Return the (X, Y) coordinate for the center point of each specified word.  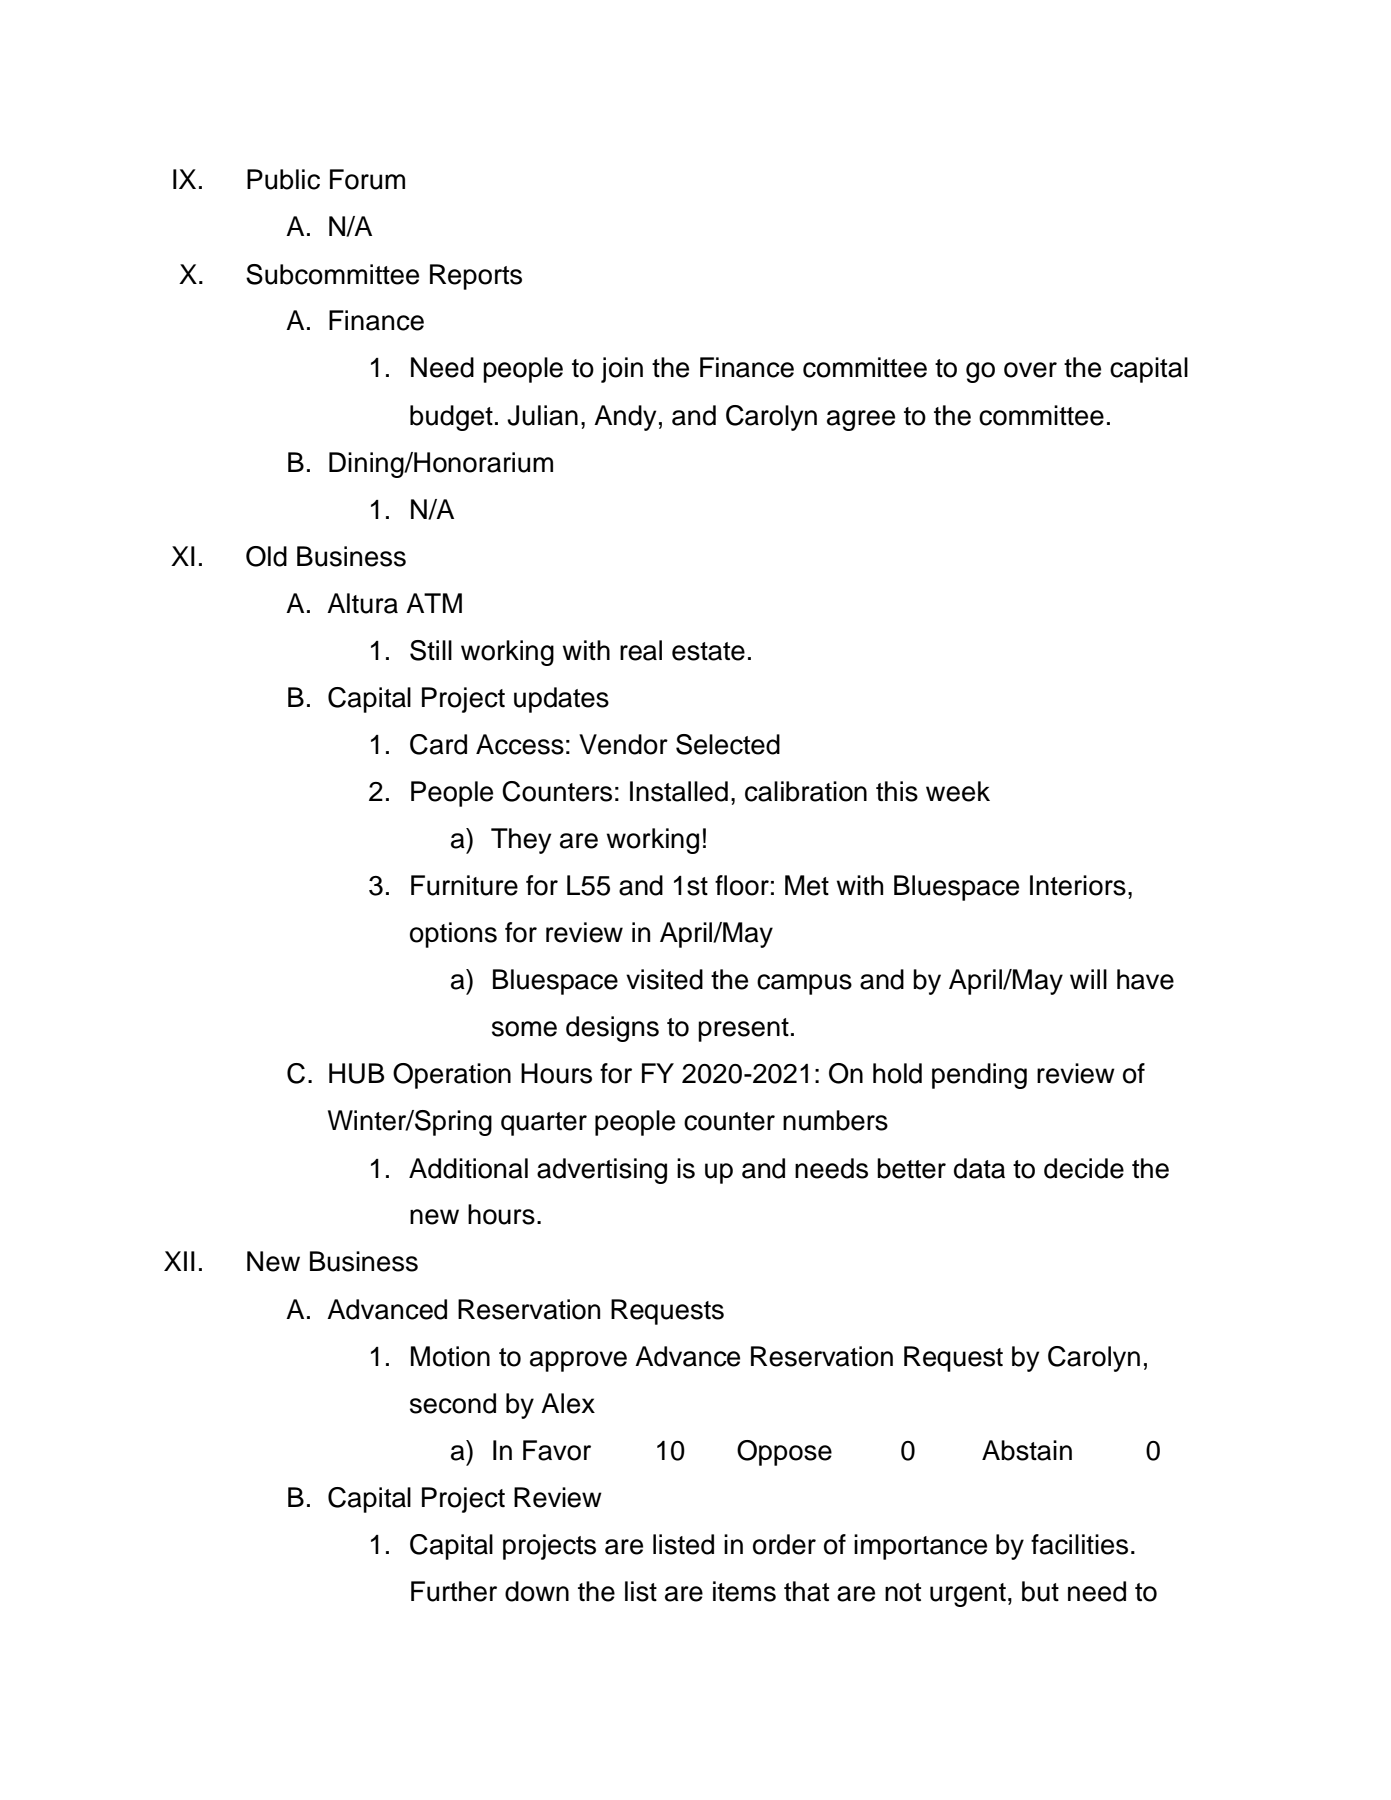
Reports (476, 277)
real (641, 650)
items (744, 1591)
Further (454, 1591)
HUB (357, 1073)
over (1030, 370)
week (958, 791)
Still (431, 650)
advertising (602, 1171)
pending (979, 1076)
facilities (1079, 1544)
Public (283, 179)
